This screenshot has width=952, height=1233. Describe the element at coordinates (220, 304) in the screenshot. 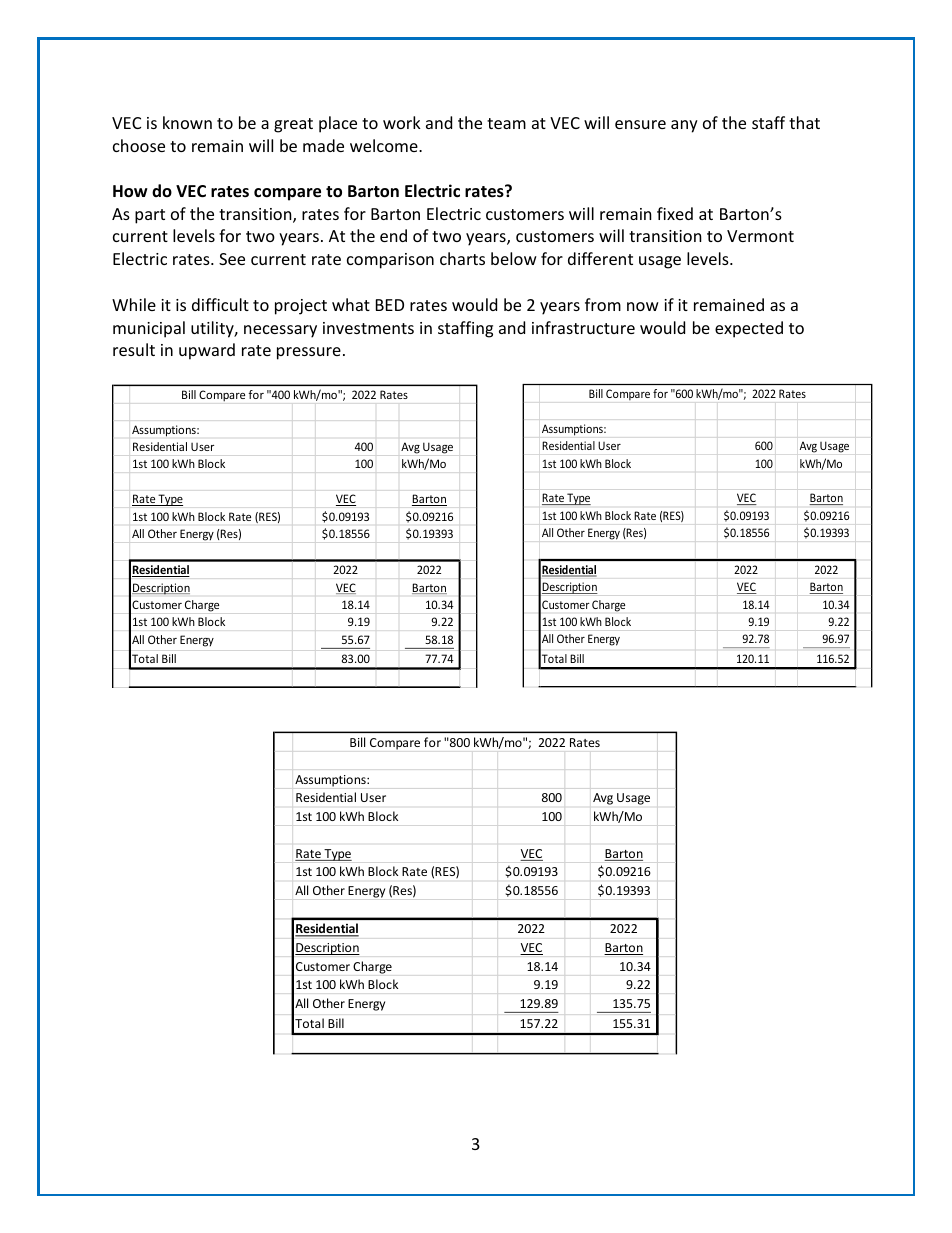

I see `difficult` at that location.
